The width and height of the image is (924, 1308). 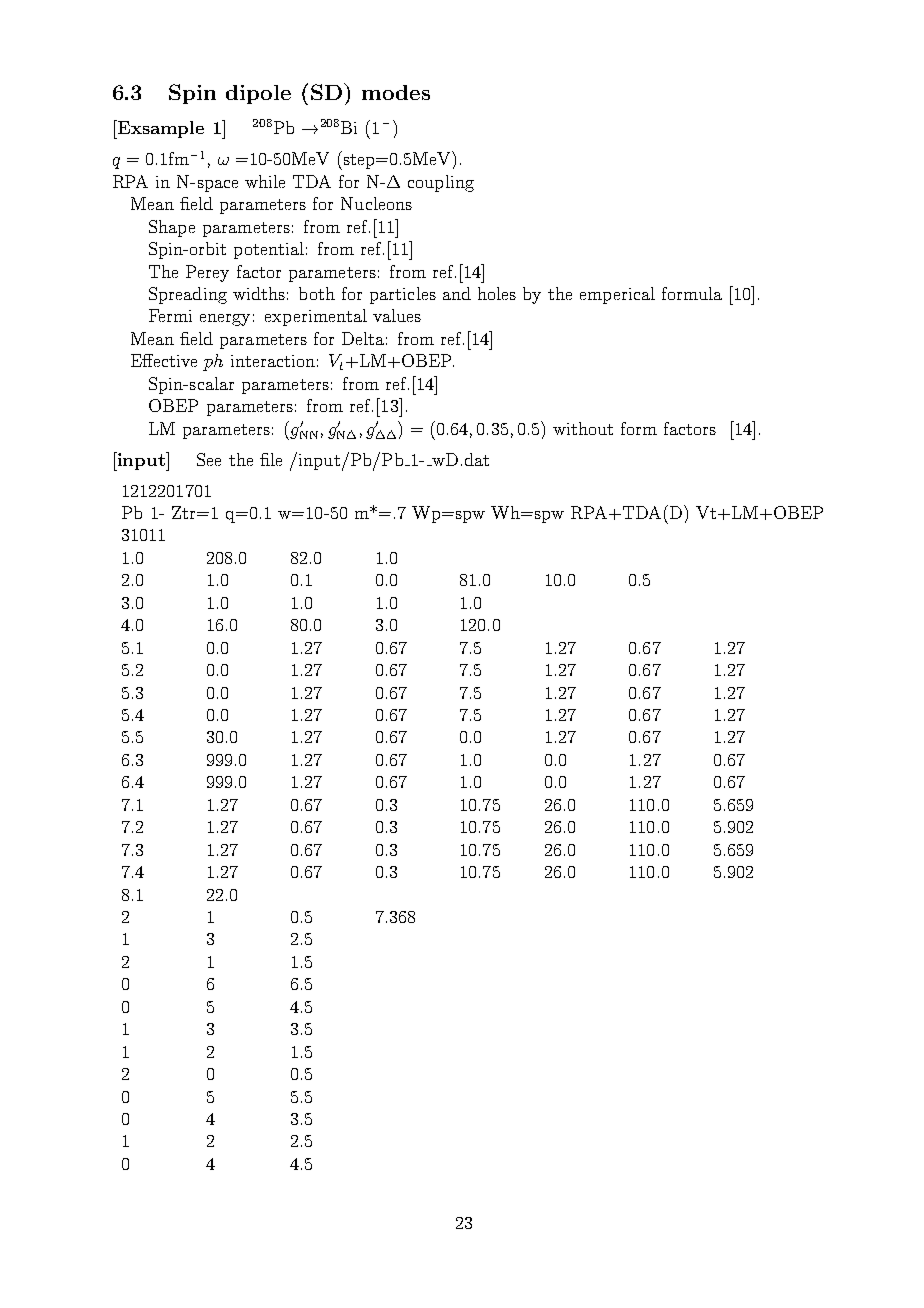 I want to click on Nucleons, so click(x=376, y=203).
